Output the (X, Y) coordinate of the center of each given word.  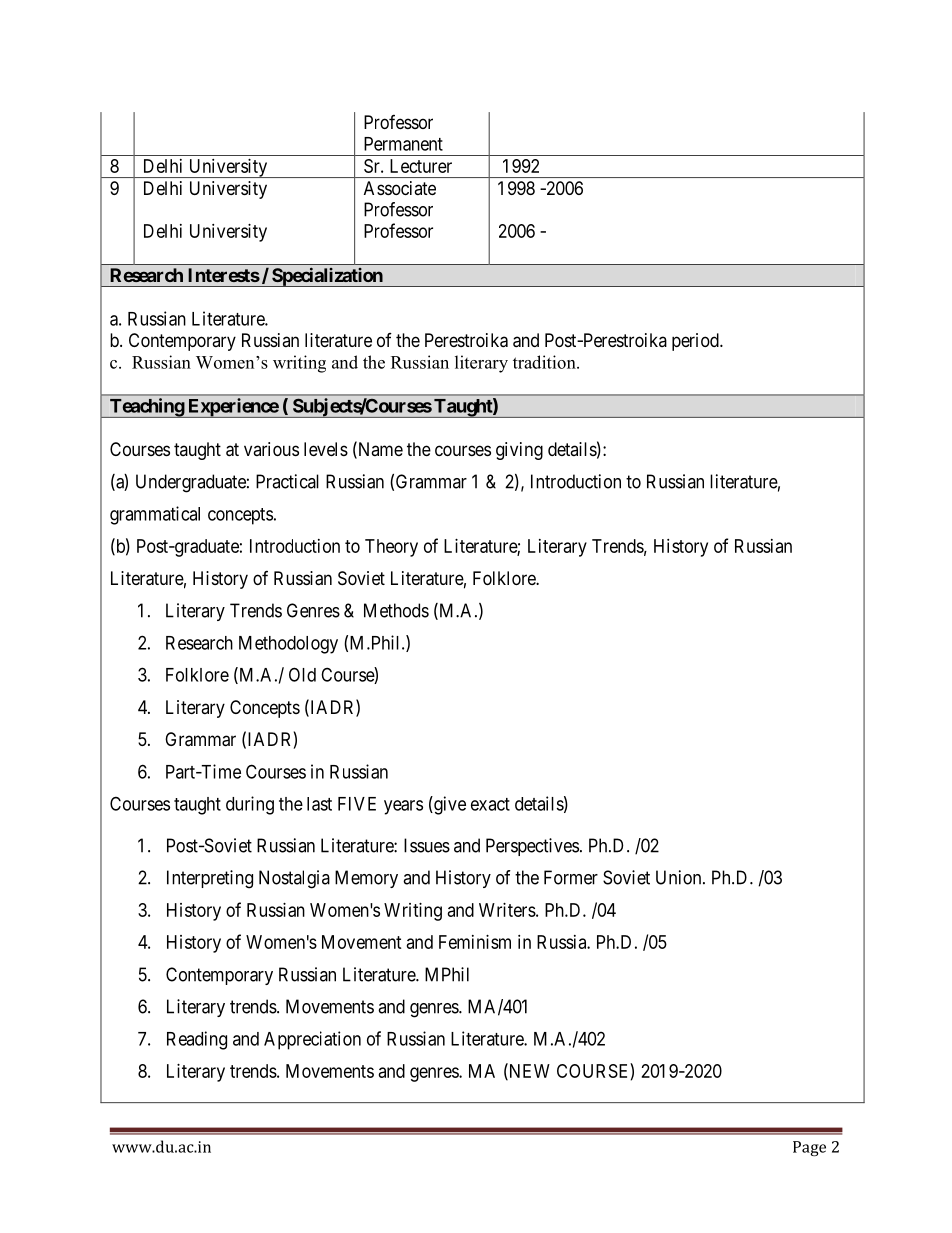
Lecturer (421, 166)
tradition (545, 362)
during (250, 805)
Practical (287, 481)
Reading (197, 1040)
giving (519, 451)
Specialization (327, 277)
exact (490, 804)
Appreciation (312, 1040)
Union (680, 877)
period (696, 342)
